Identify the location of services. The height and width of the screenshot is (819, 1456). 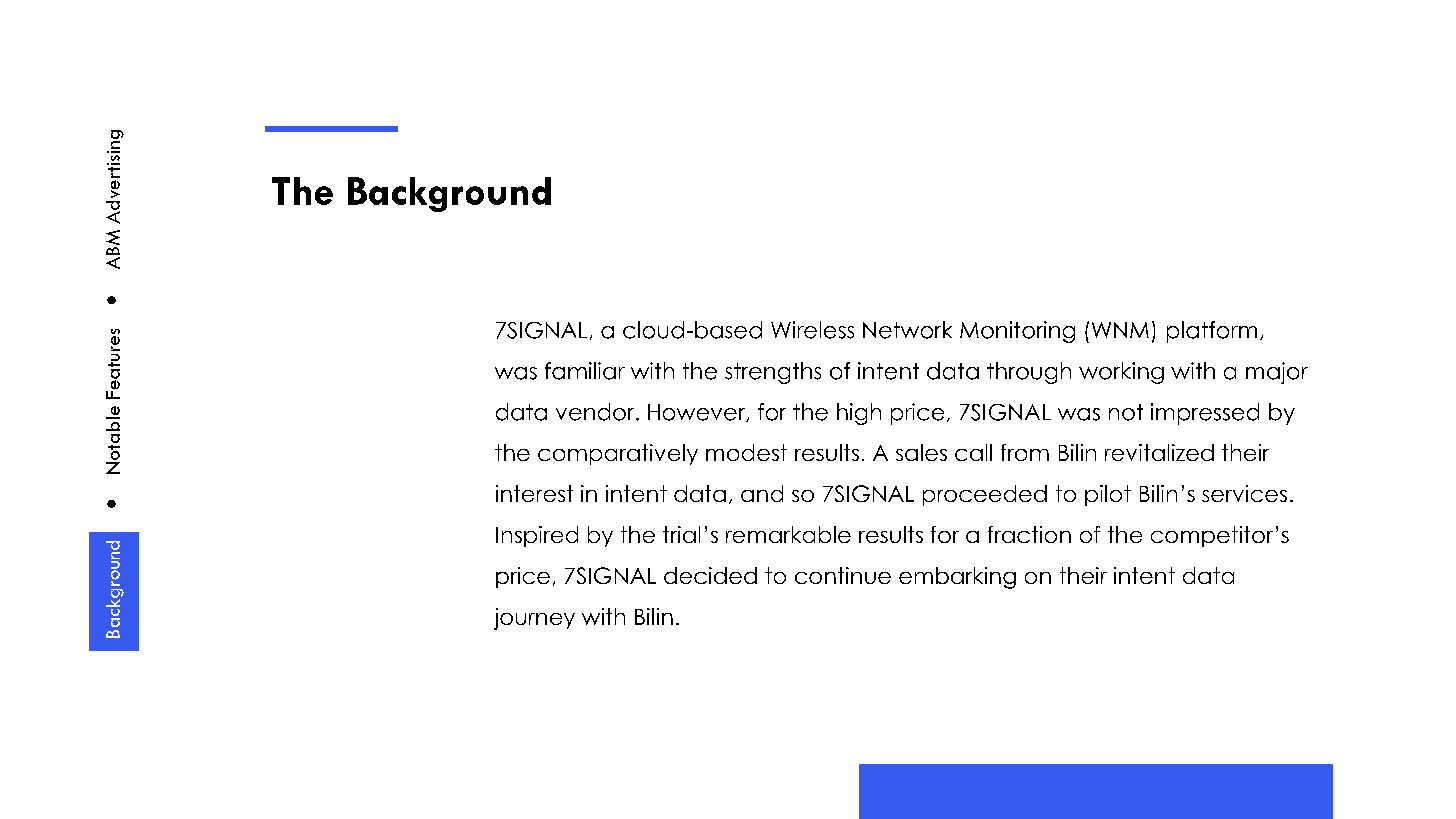
(1244, 493).
